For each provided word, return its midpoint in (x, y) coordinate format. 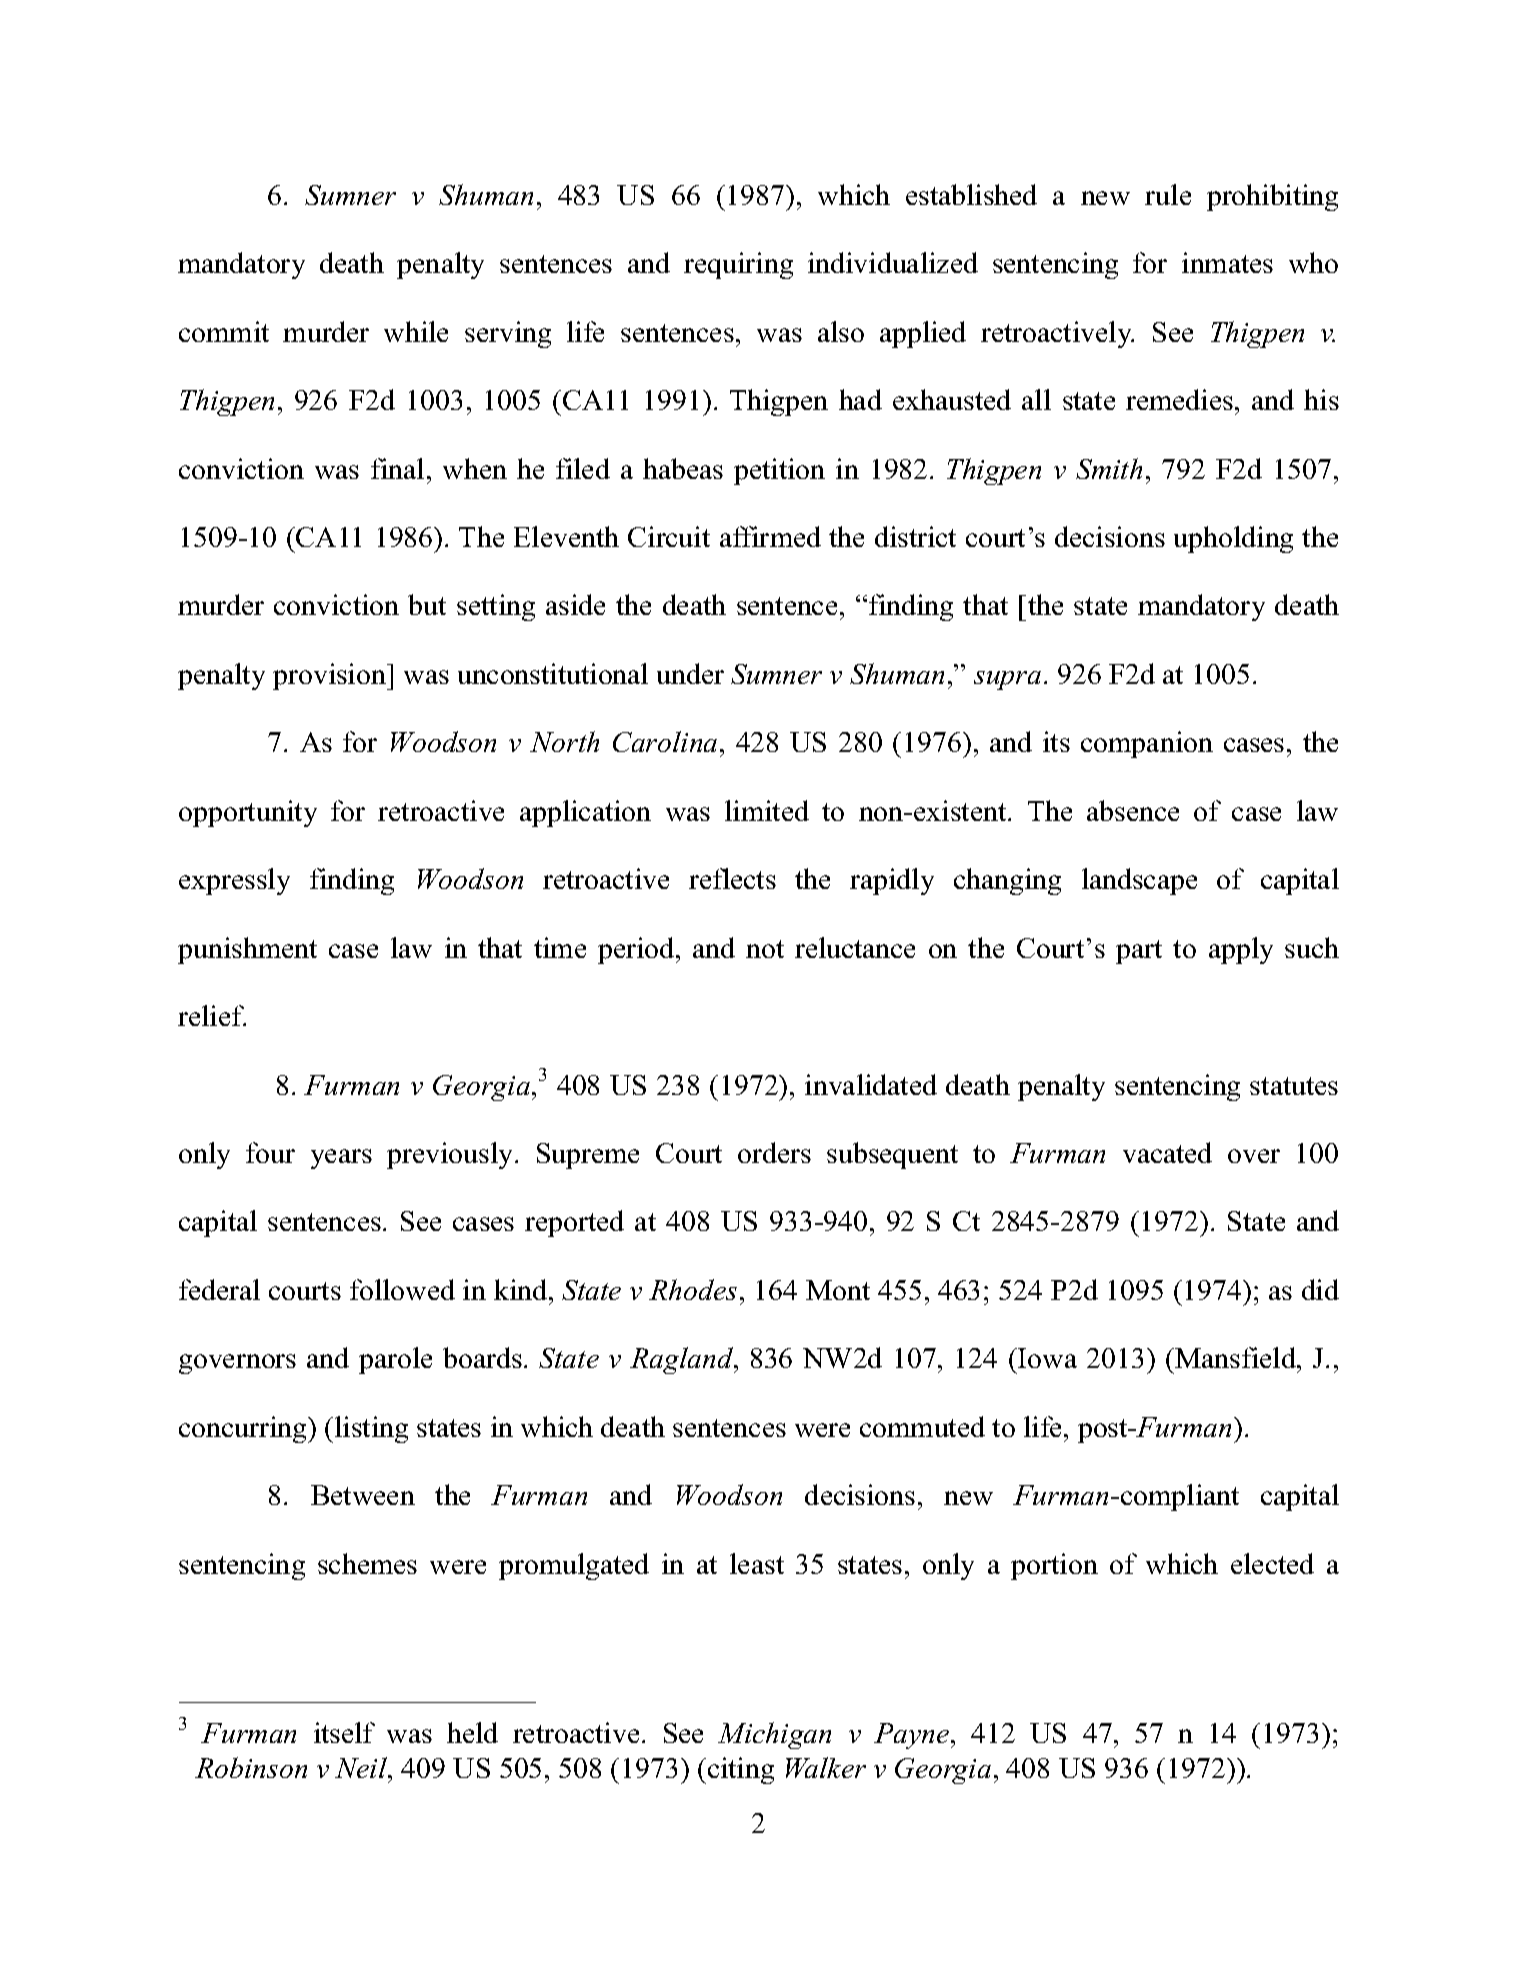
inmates (1227, 262)
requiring (738, 265)
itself (344, 1732)
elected (1272, 1563)
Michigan (774, 1735)
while (416, 331)
